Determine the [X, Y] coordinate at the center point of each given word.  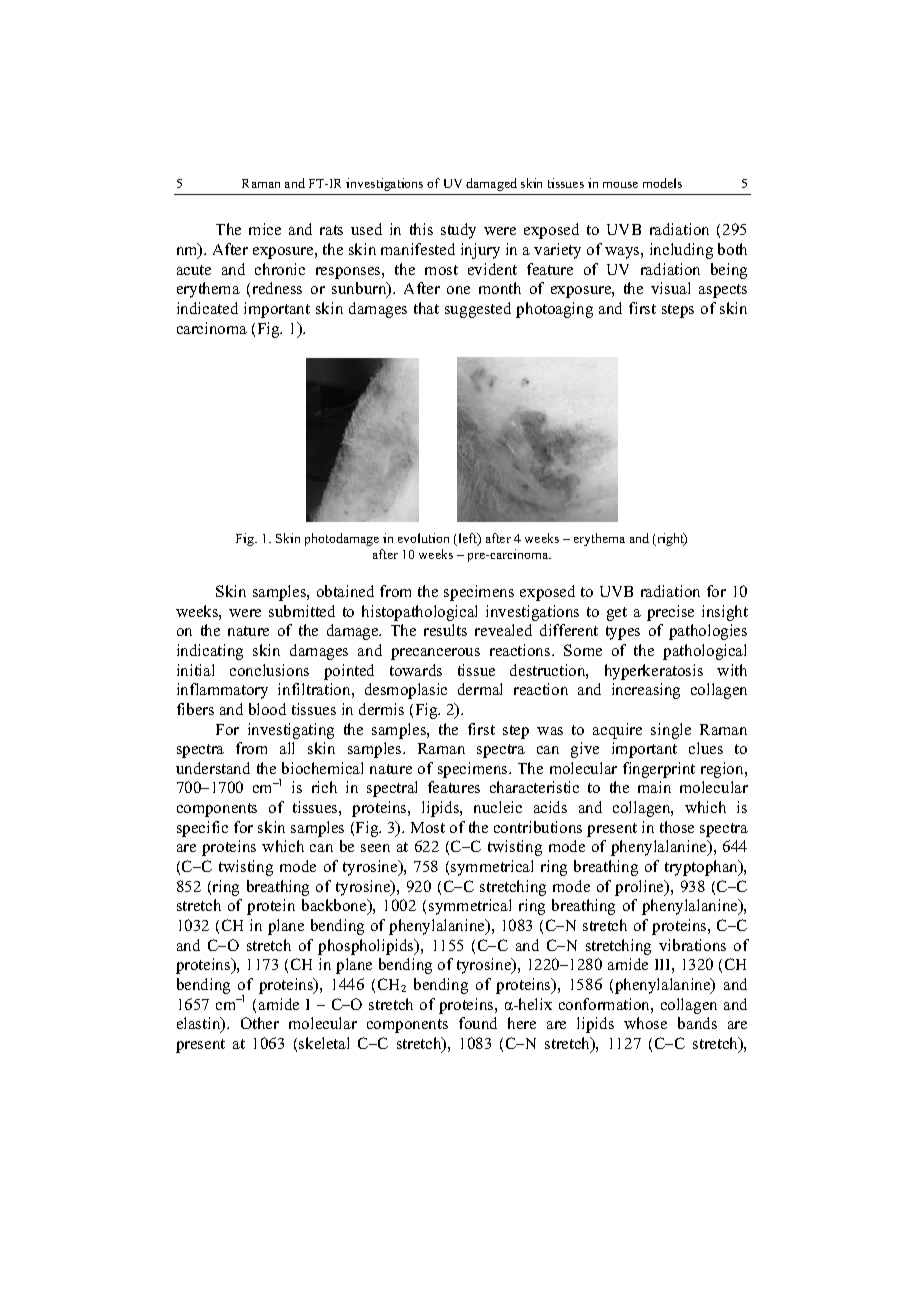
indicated [207, 308]
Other [260, 1023]
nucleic [498, 807]
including [681, 251]
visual [670, 288]
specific [202, 829]
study [458, 231]
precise [670, 613]
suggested [478, 310]
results [445, 630]
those [677, 827]
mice [265, 229]
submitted [302, 611]
